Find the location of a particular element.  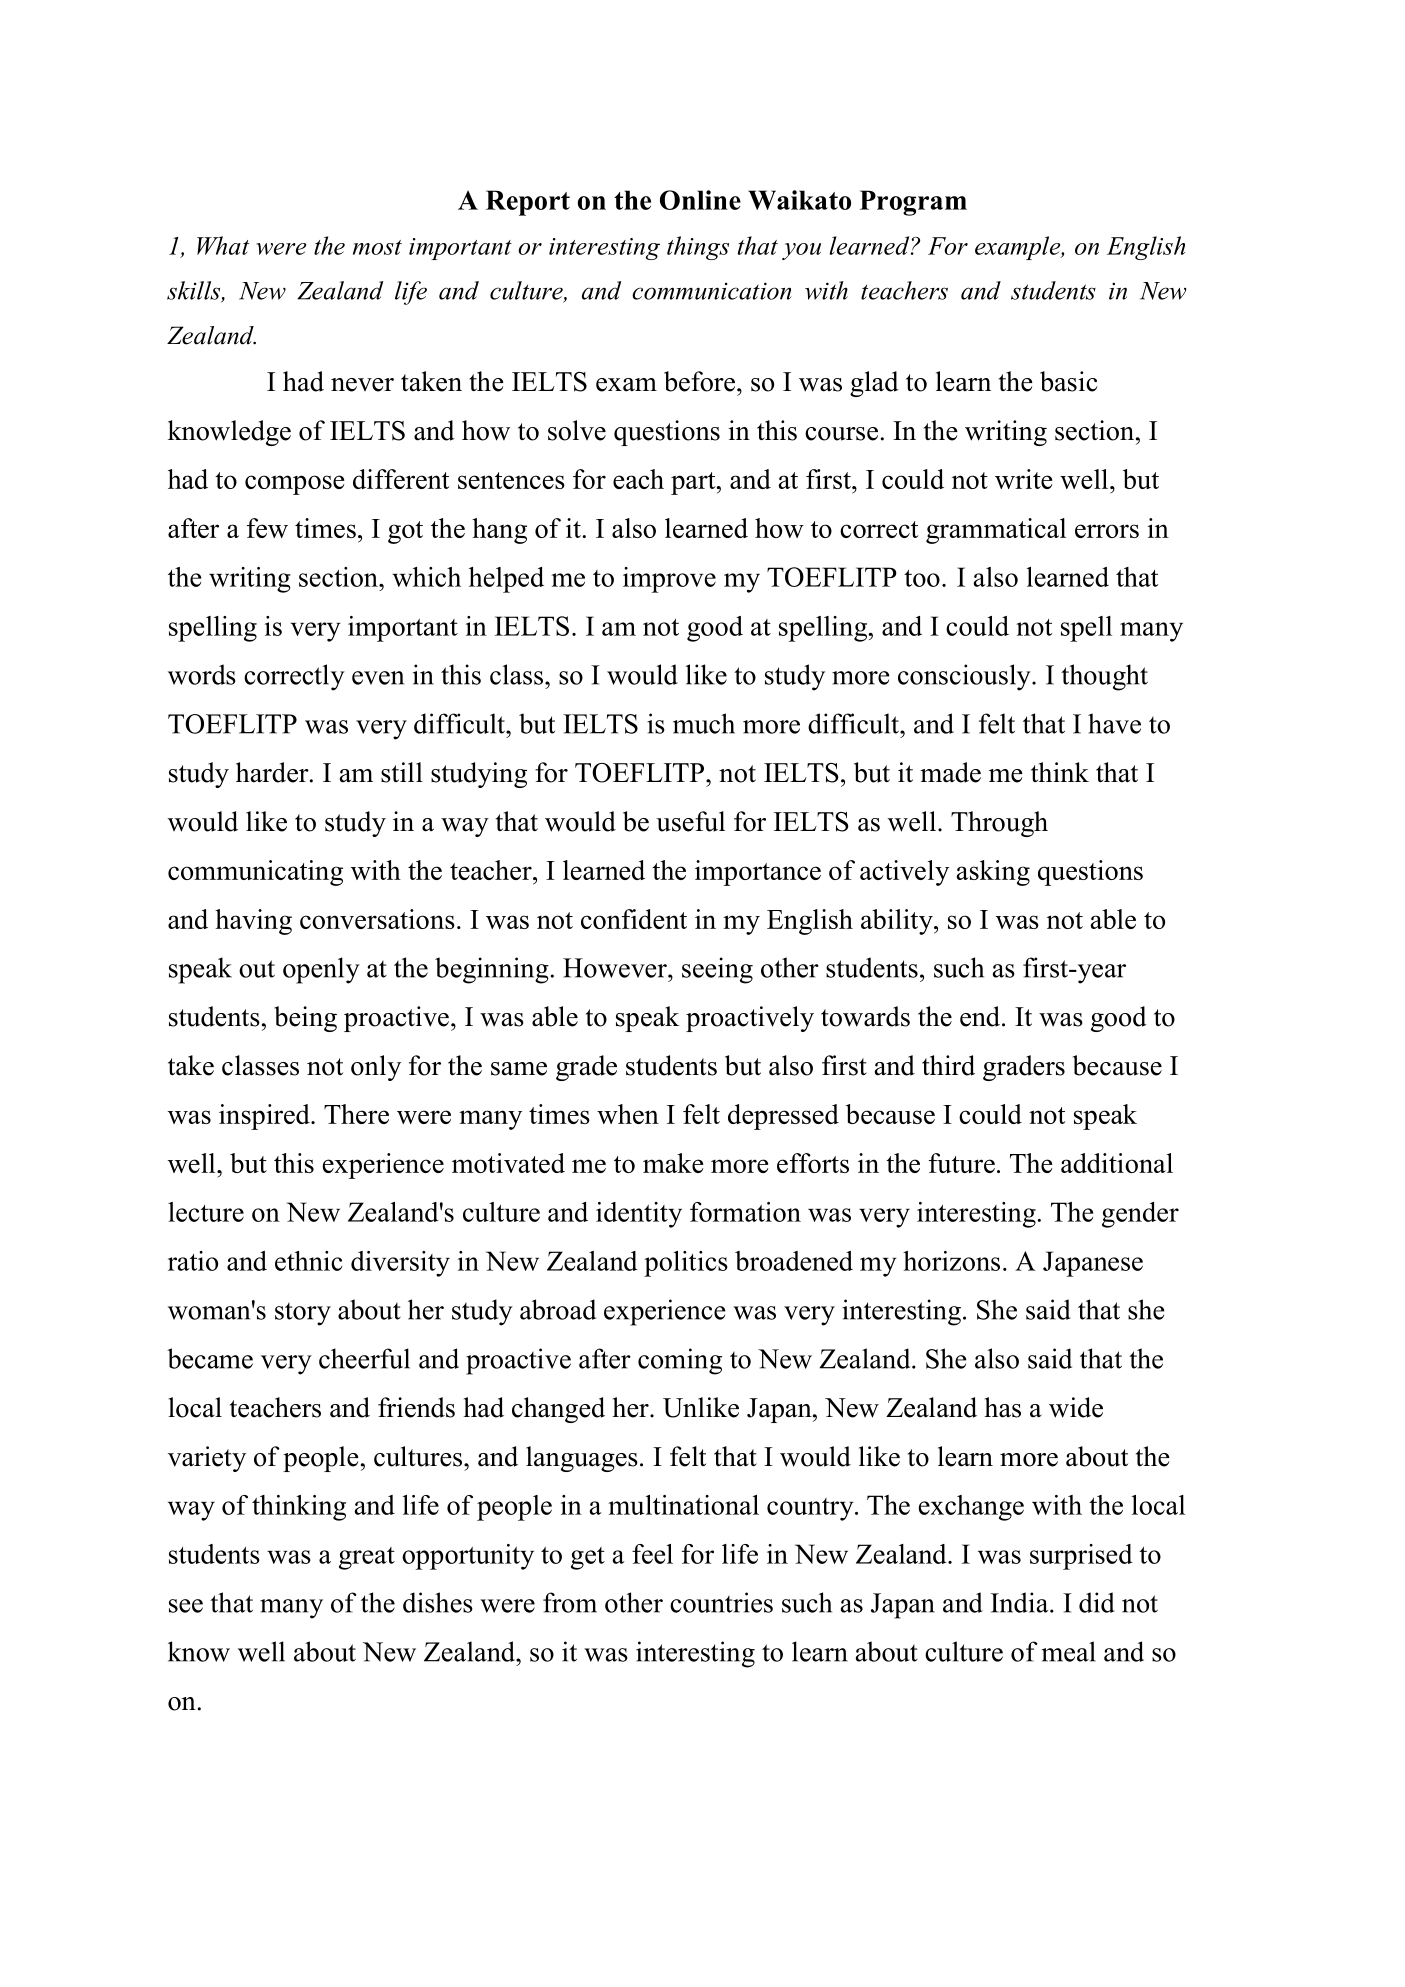

confident is located at coordinates (634, 919).
